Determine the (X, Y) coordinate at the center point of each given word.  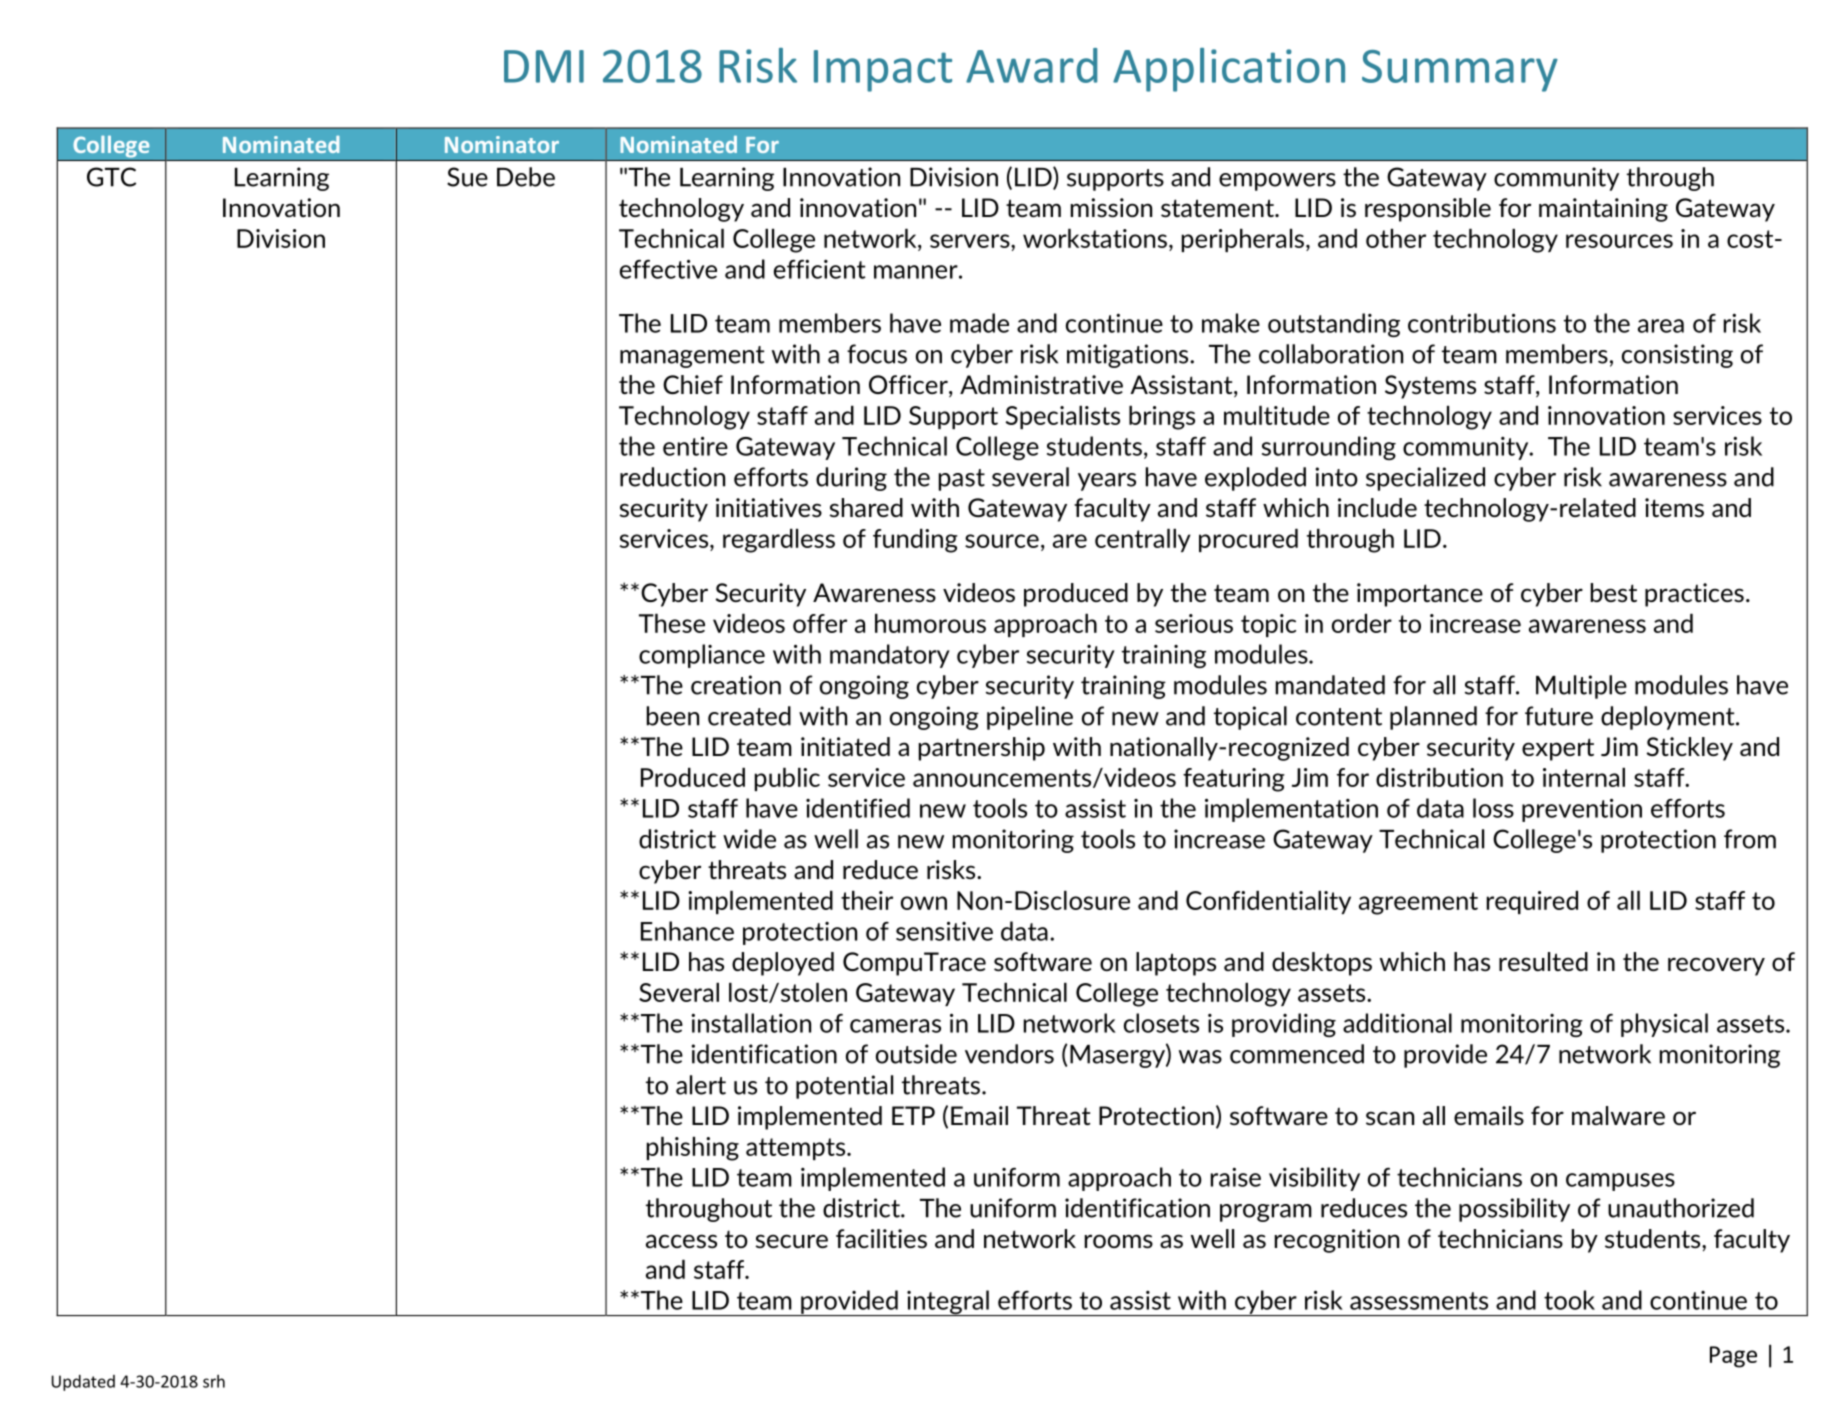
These (672, 623)
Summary (1460, 71)
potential (844, 1087)
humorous (930, 623)
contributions (1482, 323)
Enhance (687, 931)
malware (1618, 1115)
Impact (883, 71)
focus (877, 354)
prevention (1582, 810)
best (1614, 592)
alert (701, 1085)
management (692, 357)
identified (858, 808)
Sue (467, 177)
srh (214, 1381)
